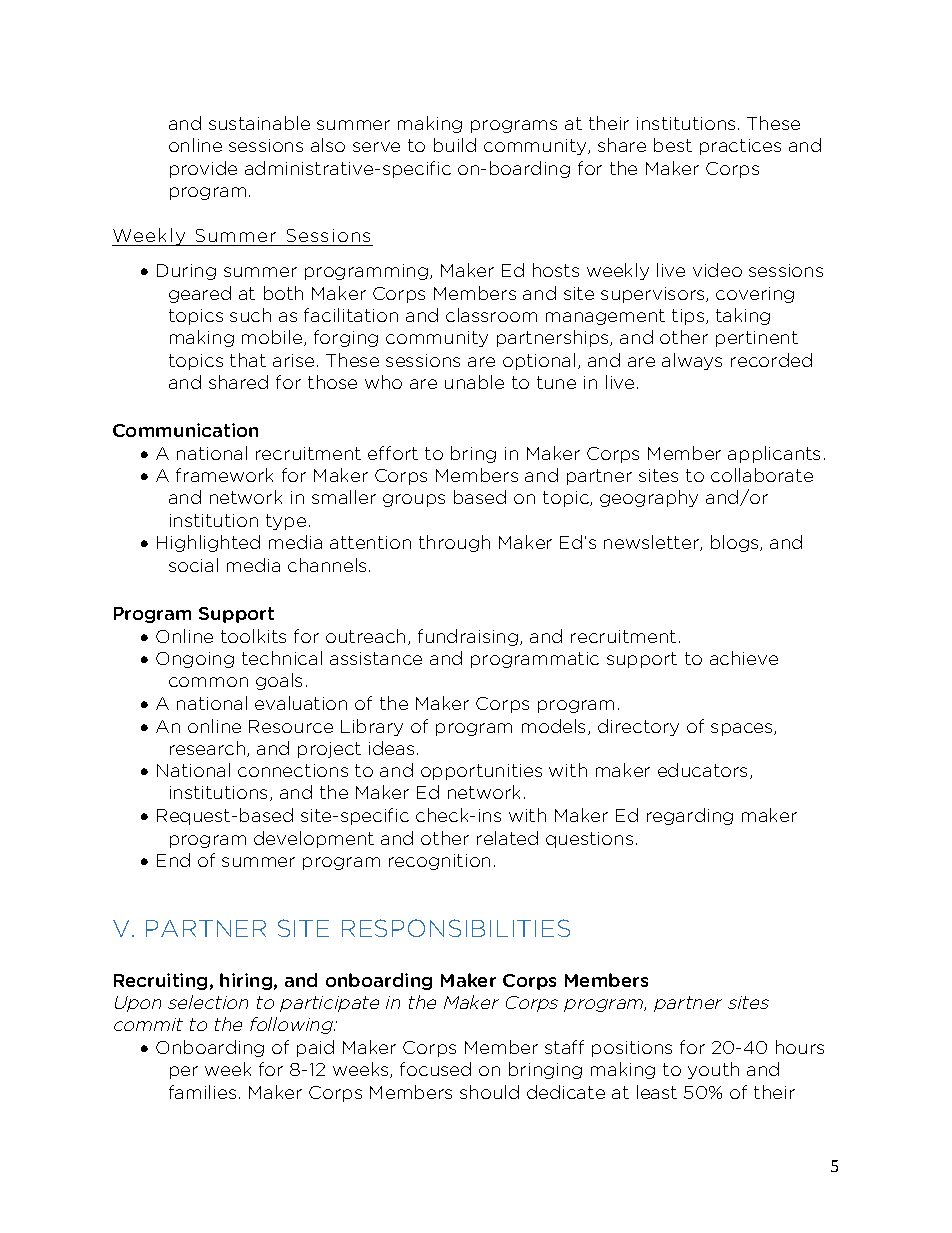  Describe the element at coordinates (455, 145) in the image. I see `build` at that location.
